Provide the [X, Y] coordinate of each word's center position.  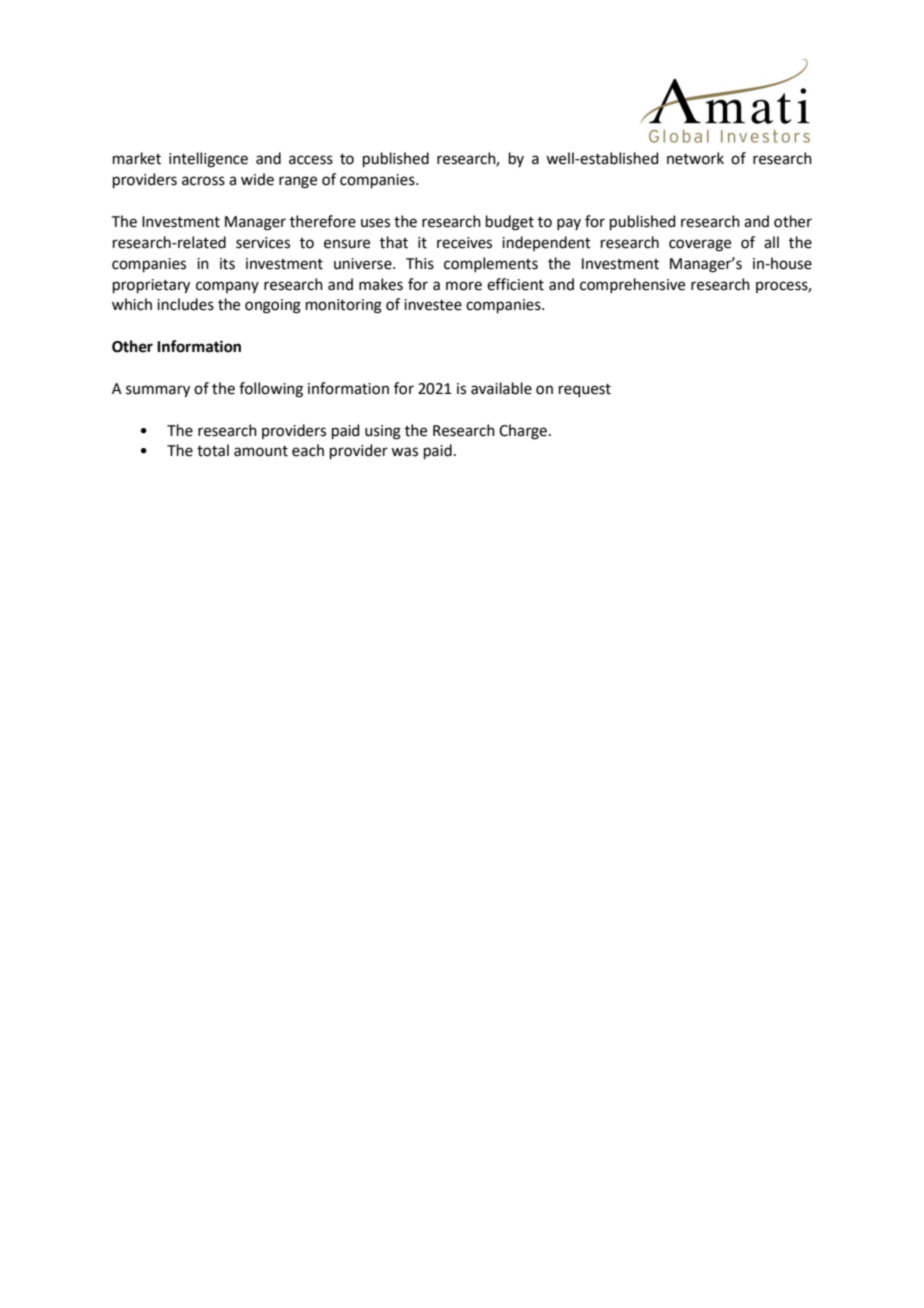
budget [510, 223]
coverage [700, 245]
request [585, 390]
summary [158, 391]
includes [185, 304]
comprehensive [632, 285]
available [501, 388]
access [311, 160]
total [213, 450]
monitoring [344, 306]
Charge [523, 432]
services [263, 243]
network [695, 158]
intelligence [208, 160]
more [464, 286]
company [227, 287]
